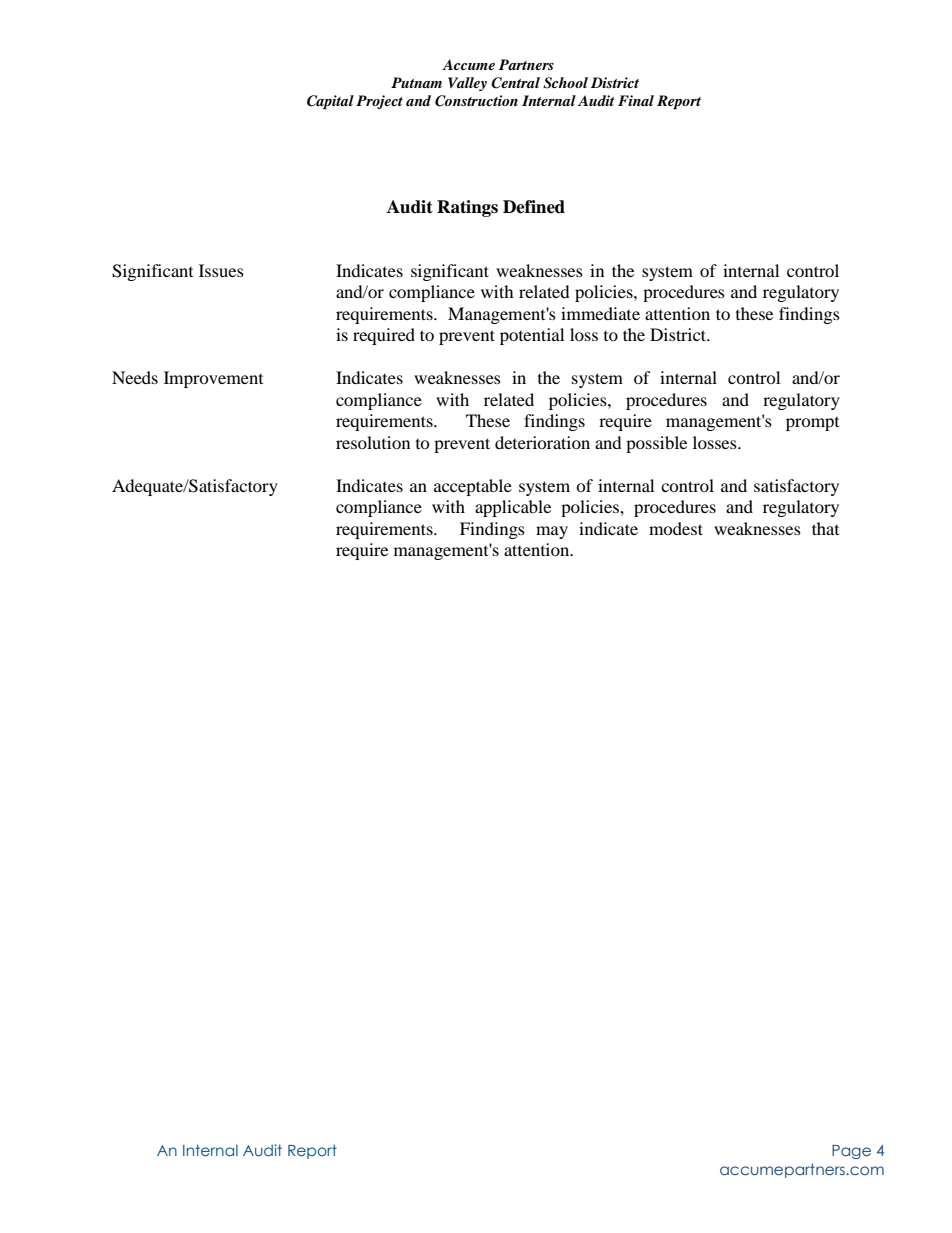 Image resolution: width=952 pixels, height=1233 pixels. I want to click on prompt, so click(812, 424).
